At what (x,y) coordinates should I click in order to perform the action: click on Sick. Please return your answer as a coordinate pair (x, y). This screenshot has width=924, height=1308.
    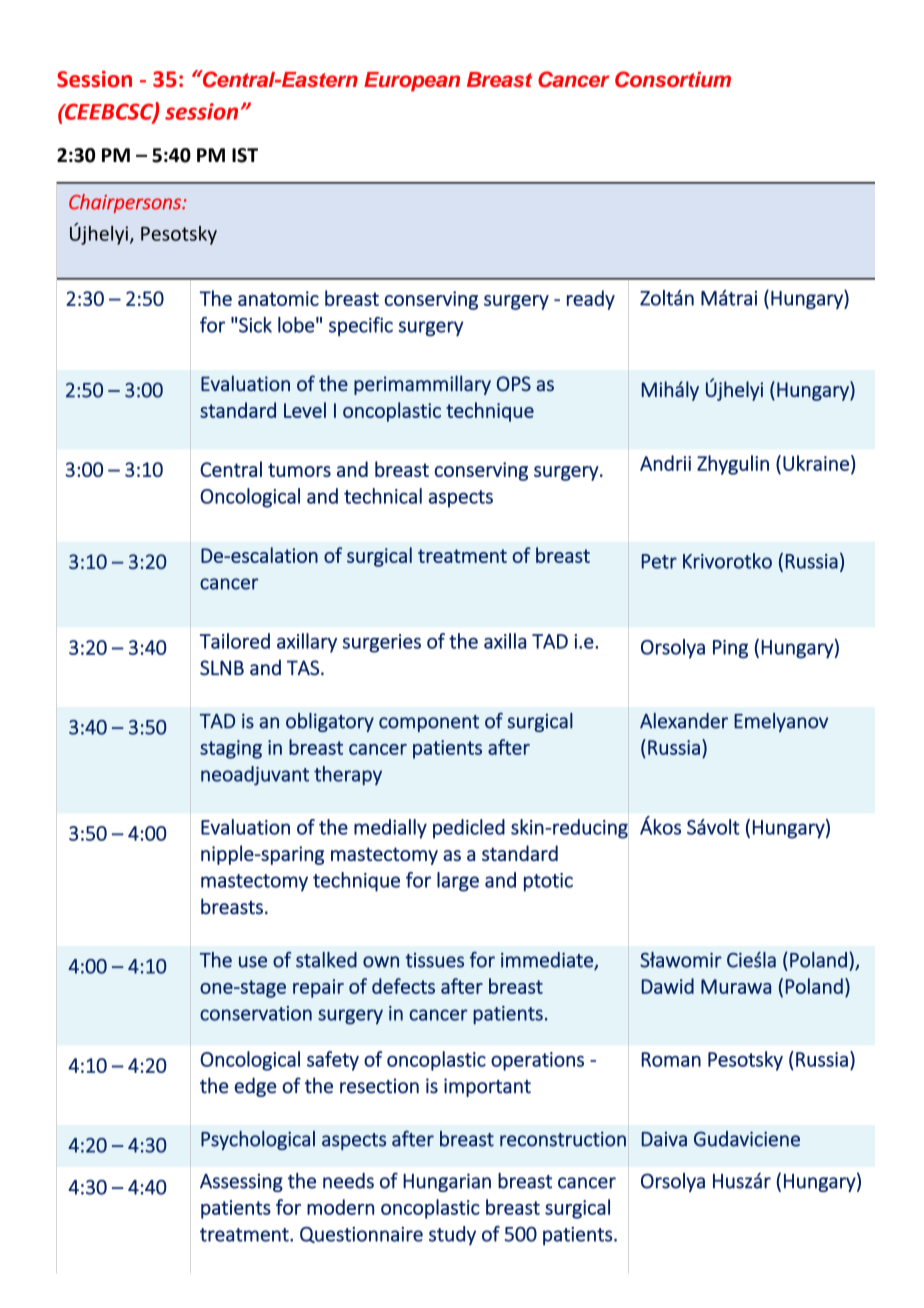
    Looking at the image, I should click on (255, 325).
